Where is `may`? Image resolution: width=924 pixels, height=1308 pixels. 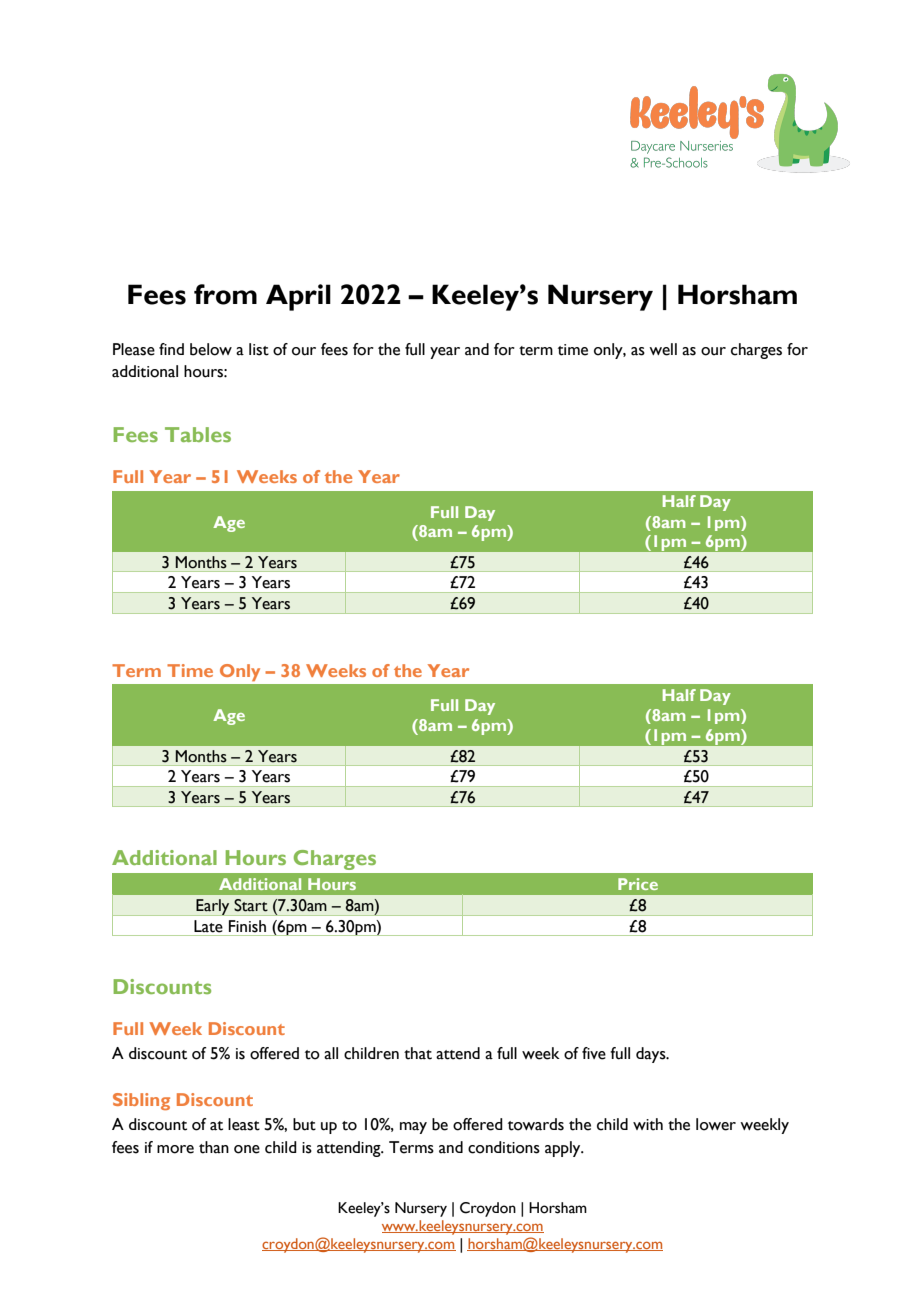
may is located at coordinates (413, 1128).
